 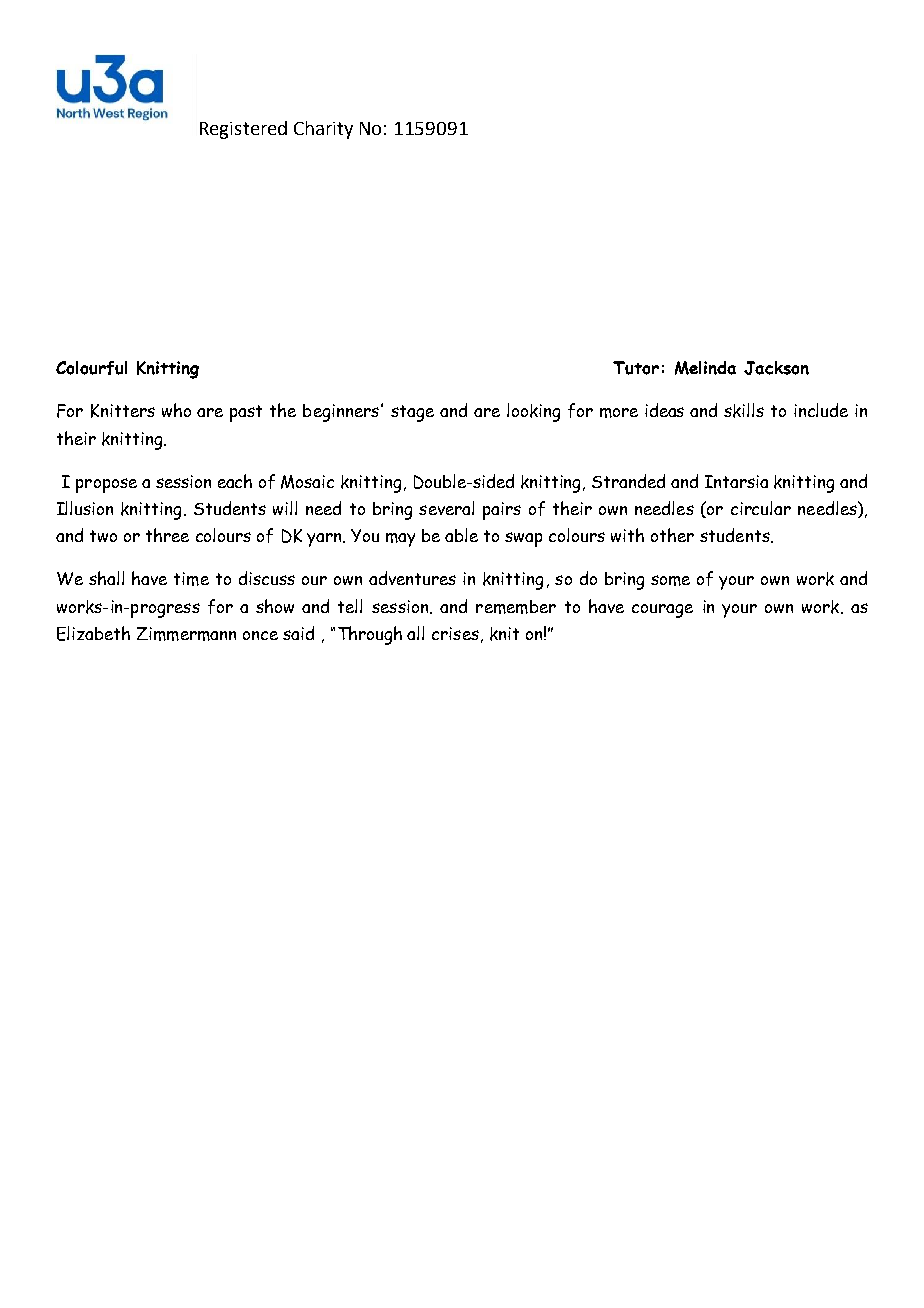 I want to click on Tutor, so click(x=636, y=368).
